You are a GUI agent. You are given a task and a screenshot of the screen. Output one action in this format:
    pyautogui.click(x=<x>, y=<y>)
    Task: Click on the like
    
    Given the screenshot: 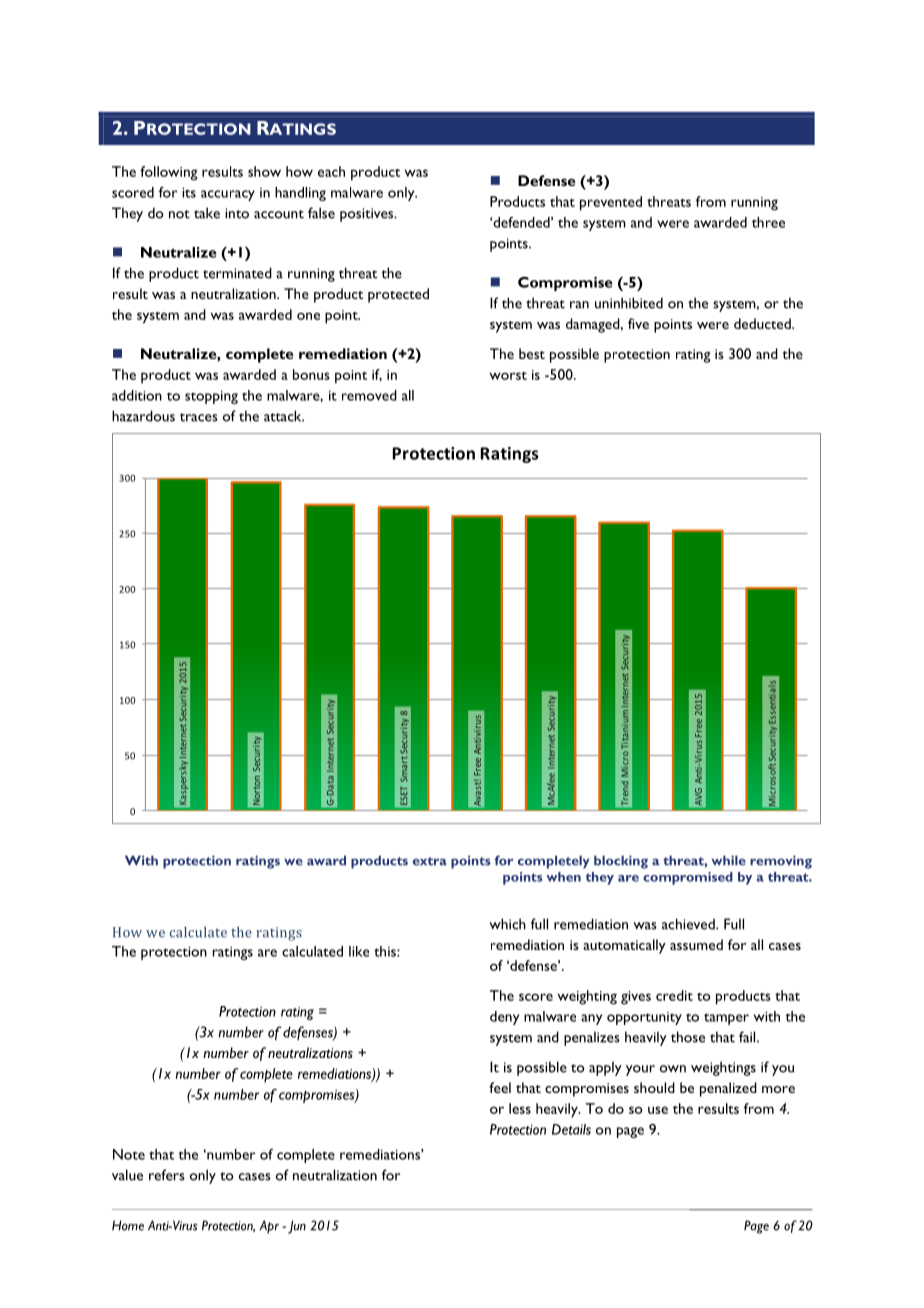 What is the action you would take?
    pyautogui.click(x=359, y=951)
